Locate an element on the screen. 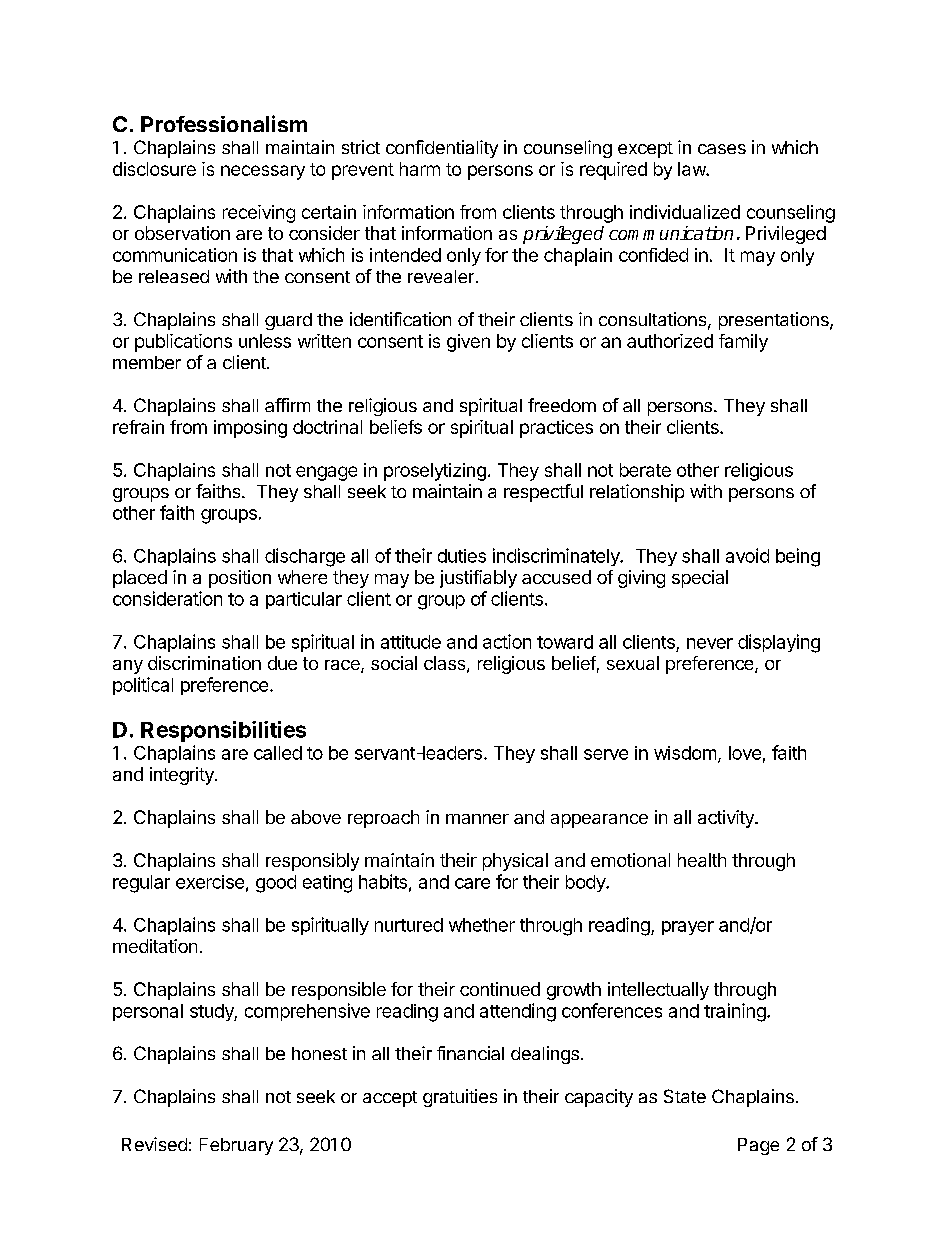 This screenshot has width=952, height=1233. Professionalism is located at coordinates (224, 123).
